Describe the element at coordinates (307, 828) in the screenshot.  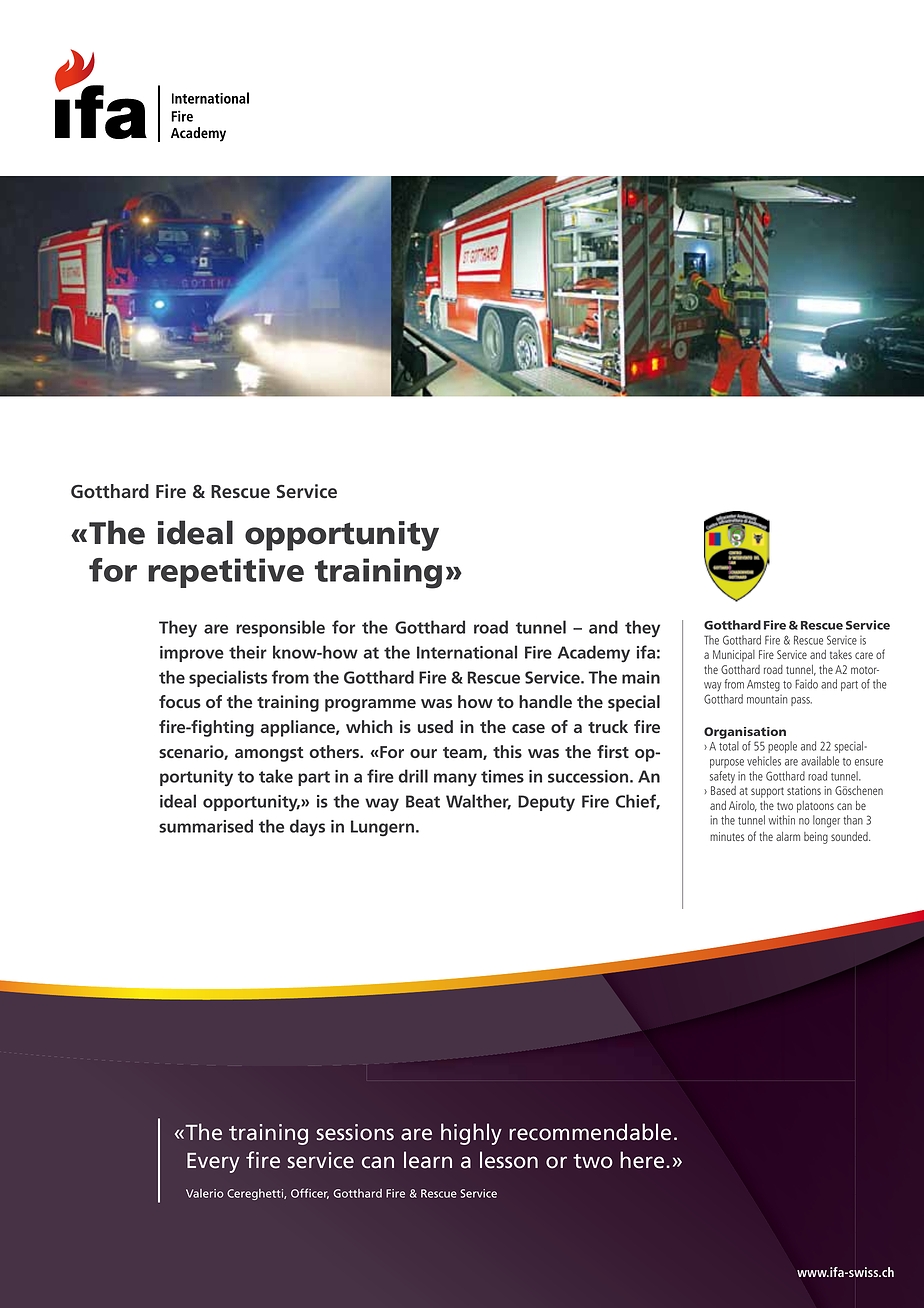
I see `days` at that location.
